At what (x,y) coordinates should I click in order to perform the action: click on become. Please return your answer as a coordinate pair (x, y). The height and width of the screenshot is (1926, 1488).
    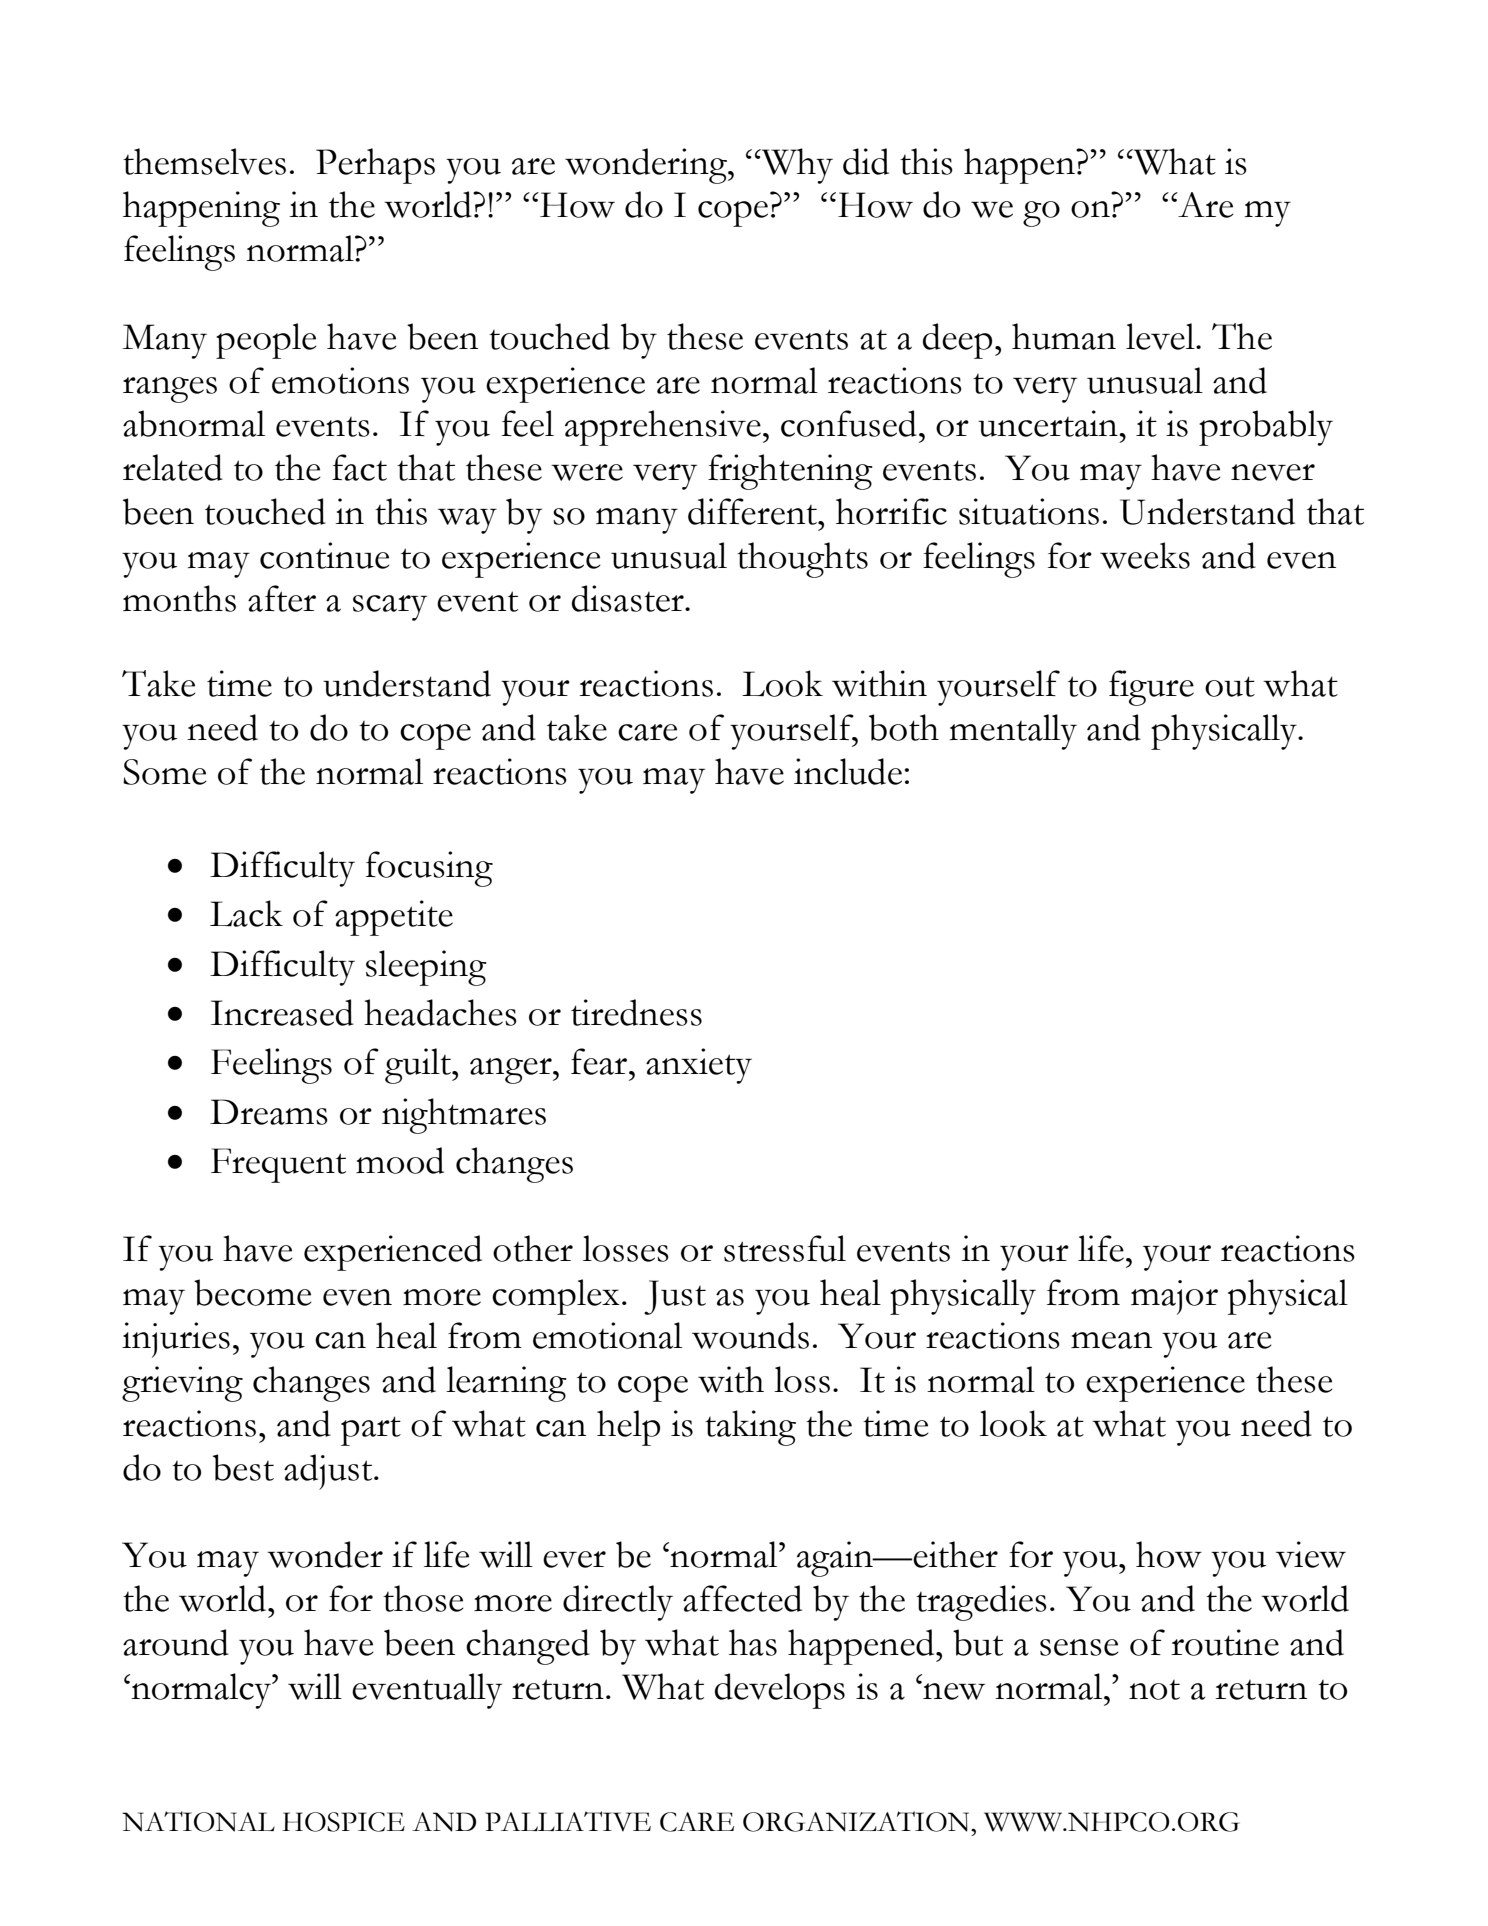
    Looking at the image, I should click on (253, 1292).
